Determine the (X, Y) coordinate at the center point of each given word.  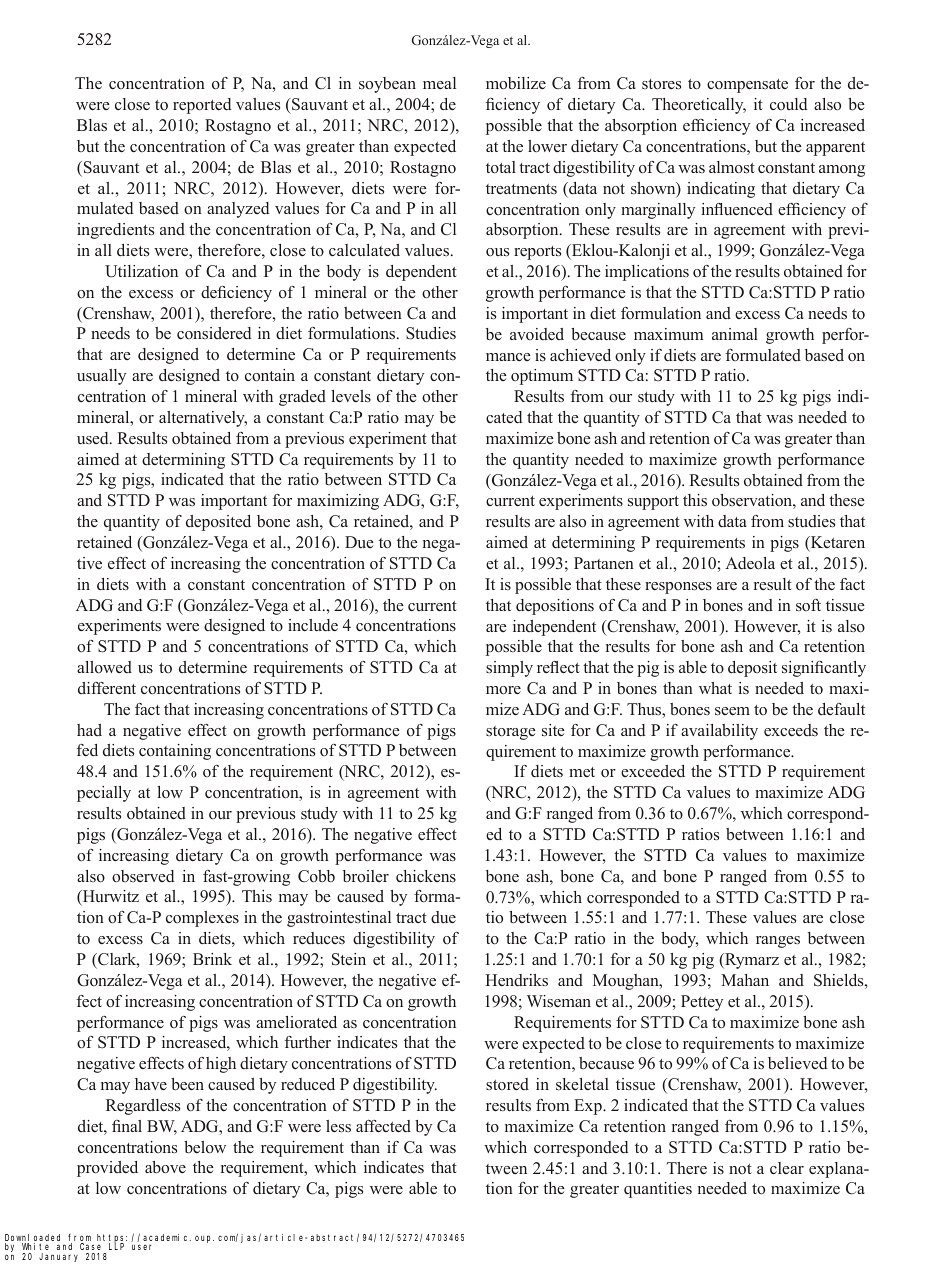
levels (351, 396)
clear (787, 1168)
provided (107, 1169)
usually (101, 377)
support (653, 503)
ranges (778, 942)
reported (202, 106)
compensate (747, 86)
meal (439, 83)
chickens (426, 876)
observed (143, 876)
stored (507, 1084)
